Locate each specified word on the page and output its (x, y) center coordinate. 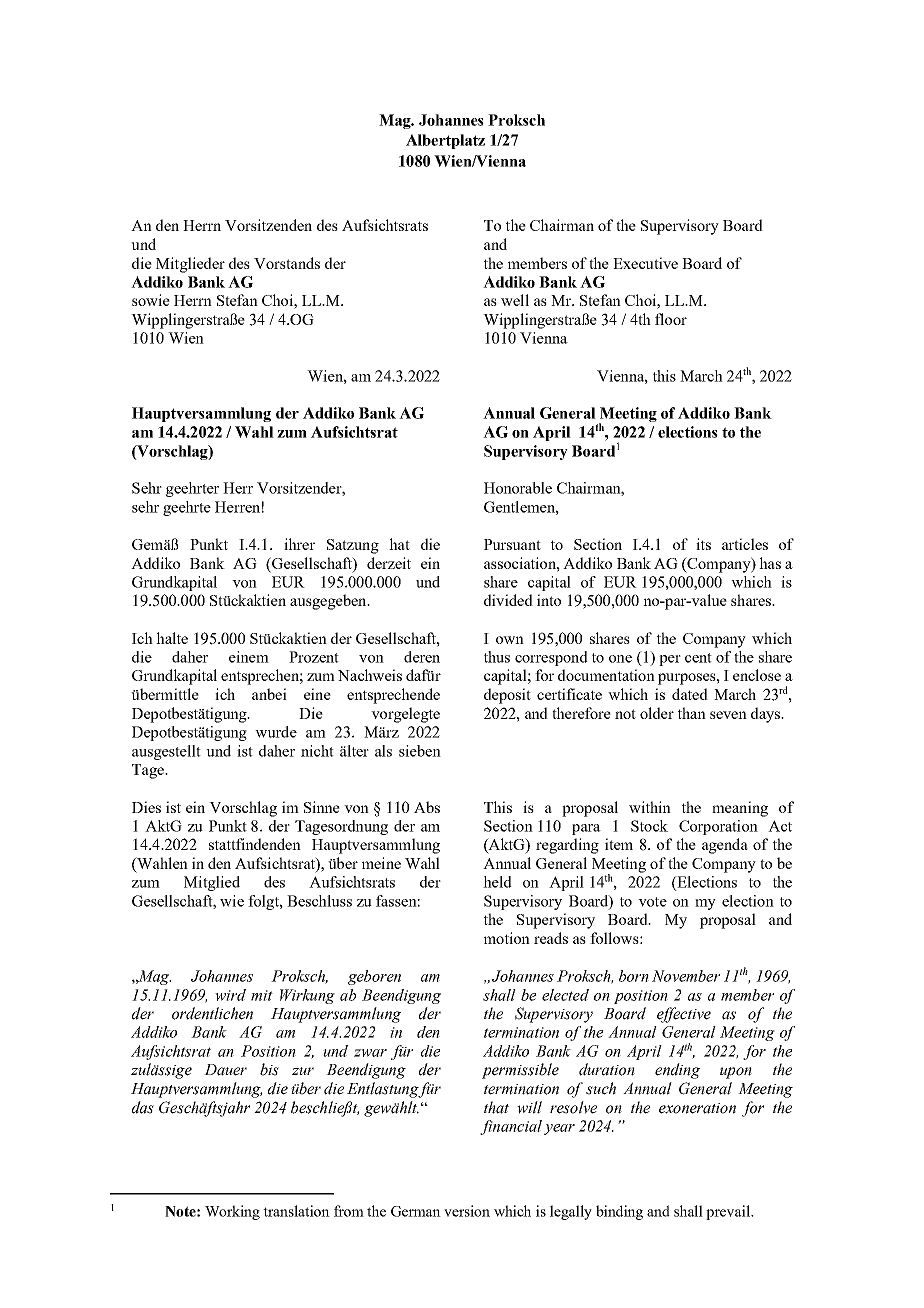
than (692, 713)
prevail (729, 1212)
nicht (317, 751)
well (515, 300)
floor (671, 319)
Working (232, 1212)
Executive (645, 263)
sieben (420, 751)
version (467, 1211)
